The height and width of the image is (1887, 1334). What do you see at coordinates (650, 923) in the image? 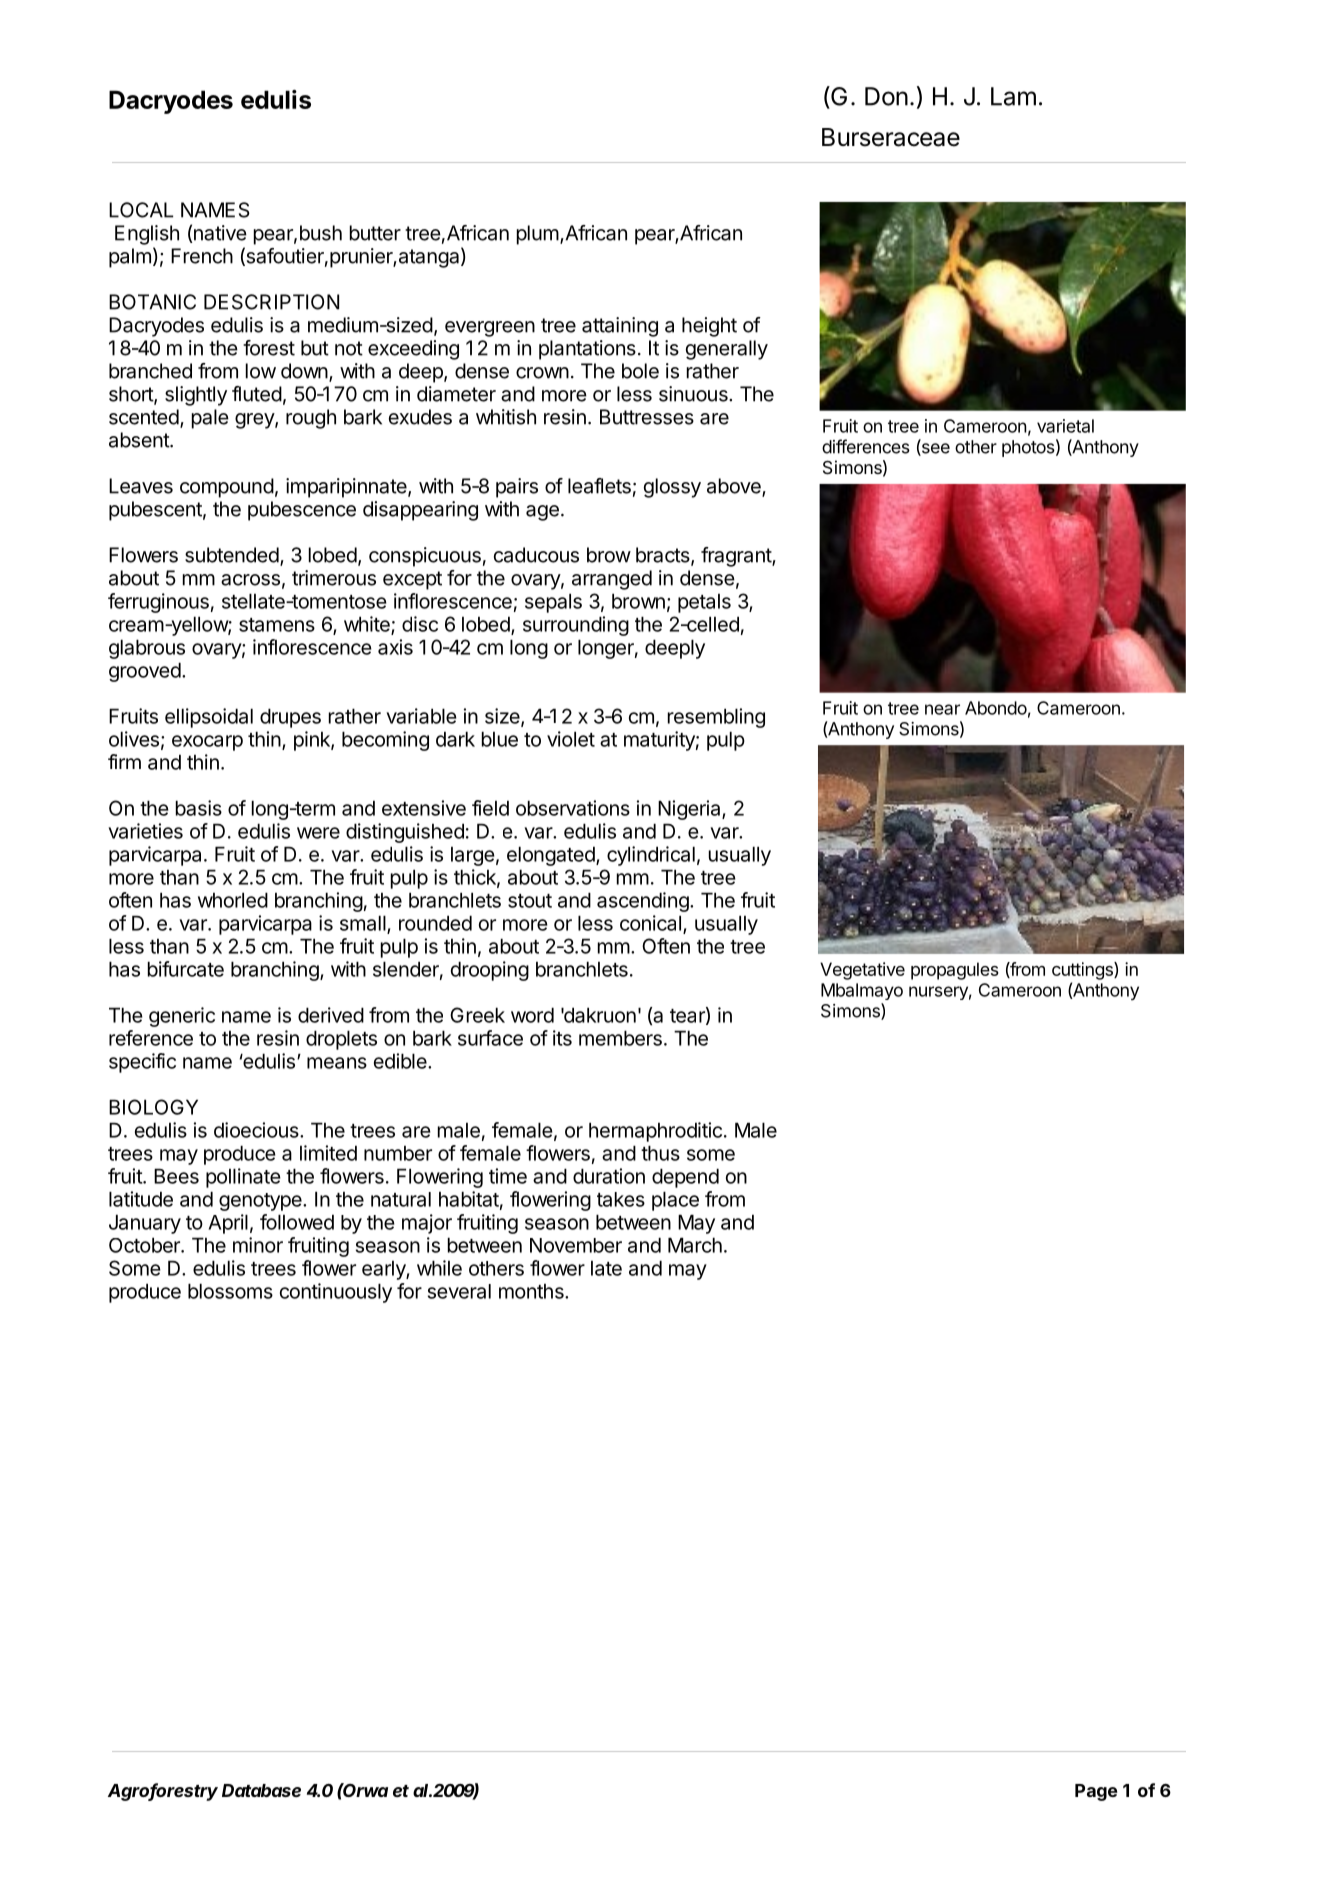
I see `conical` at bounding box center [650, 923].
